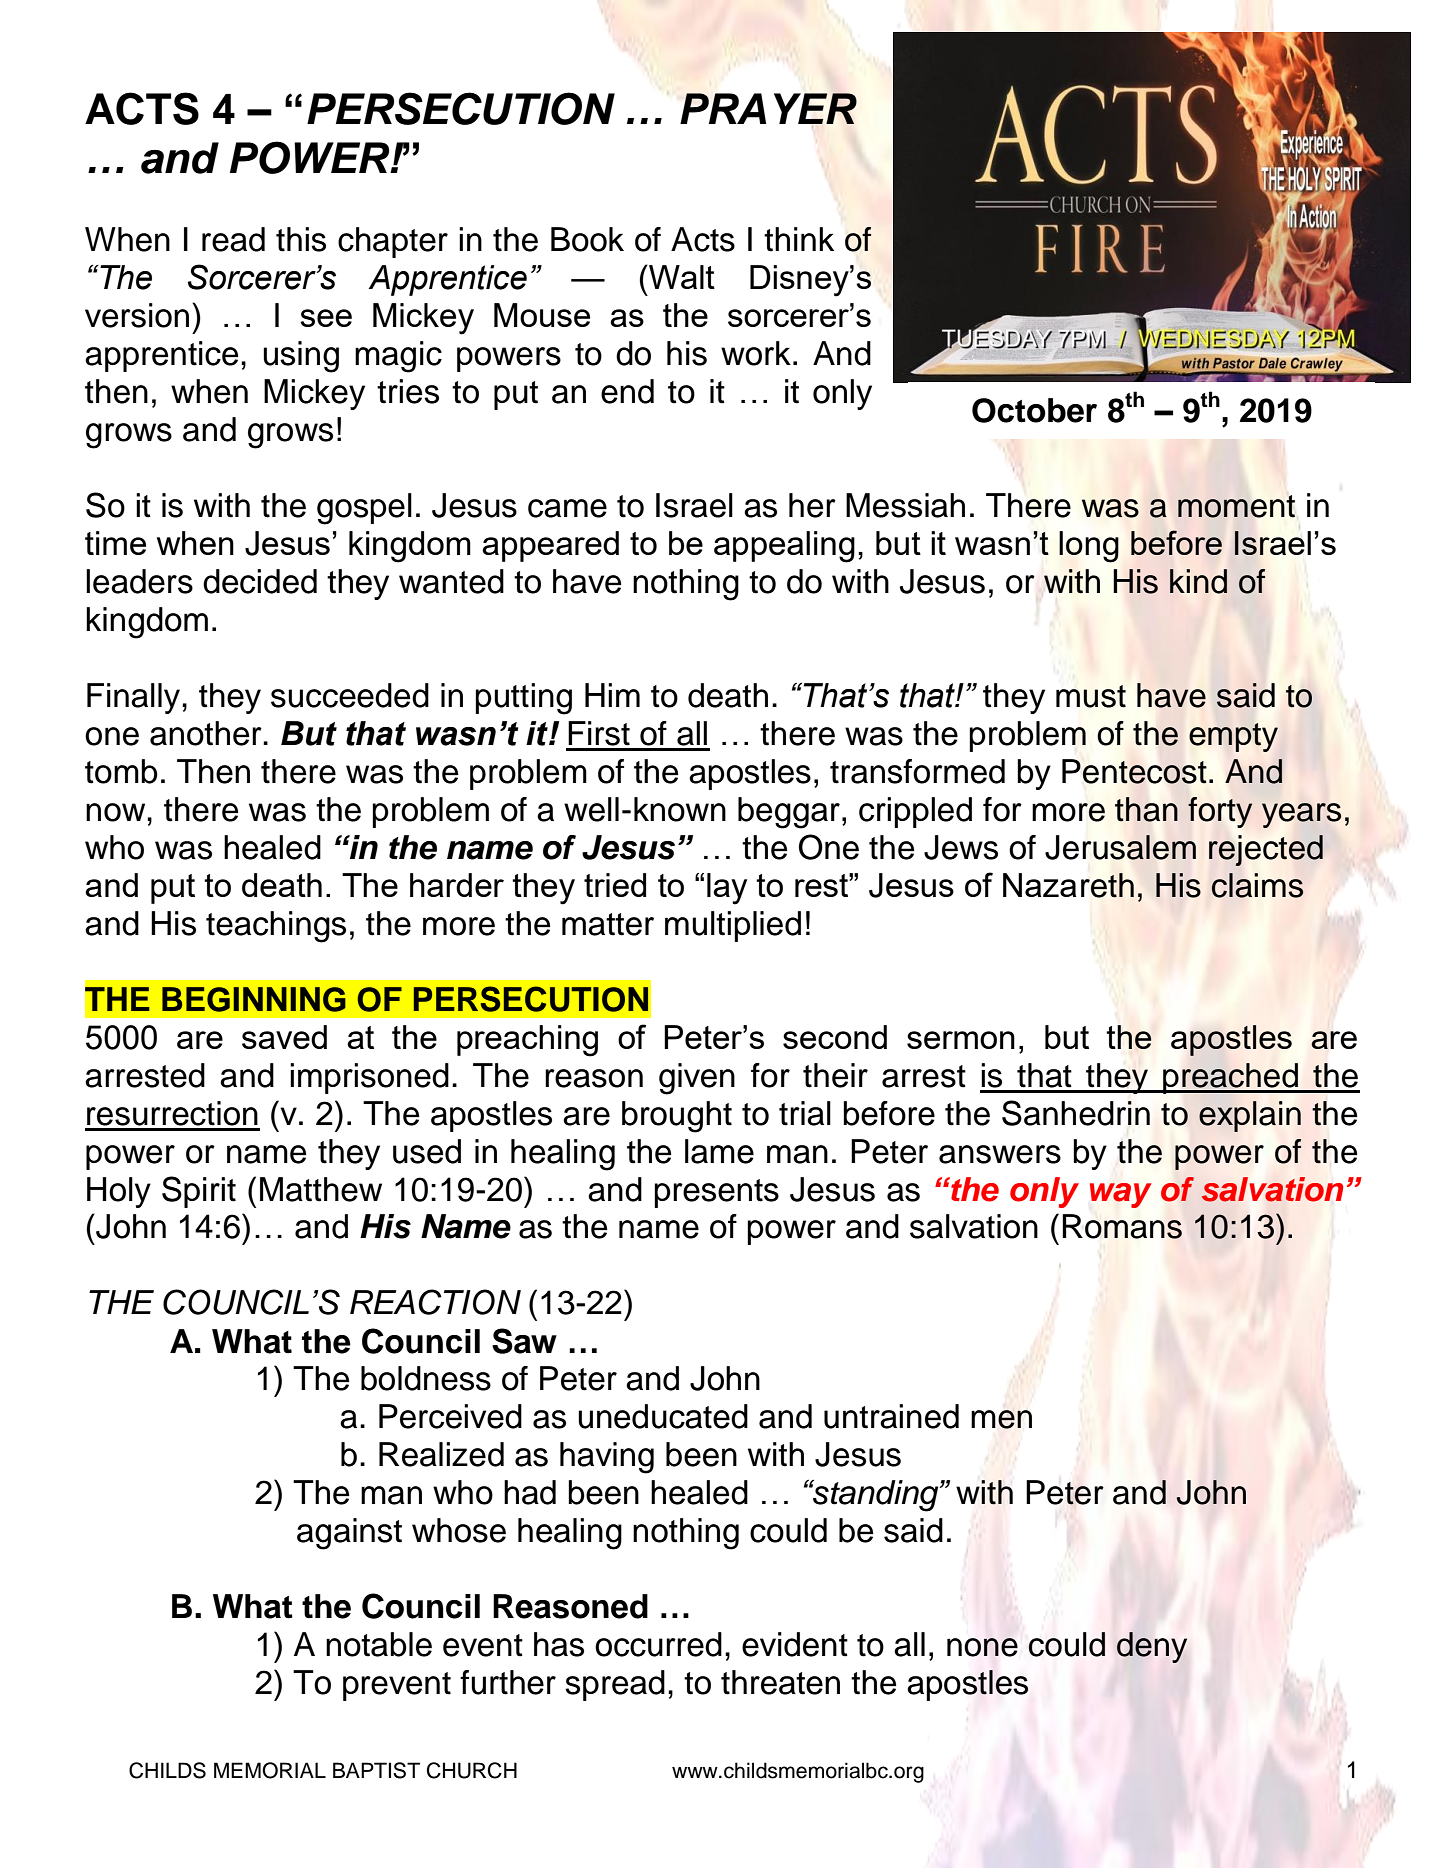 This screenshot has height=1868, width=1444. I want to click on given, so click(697, 1079).
